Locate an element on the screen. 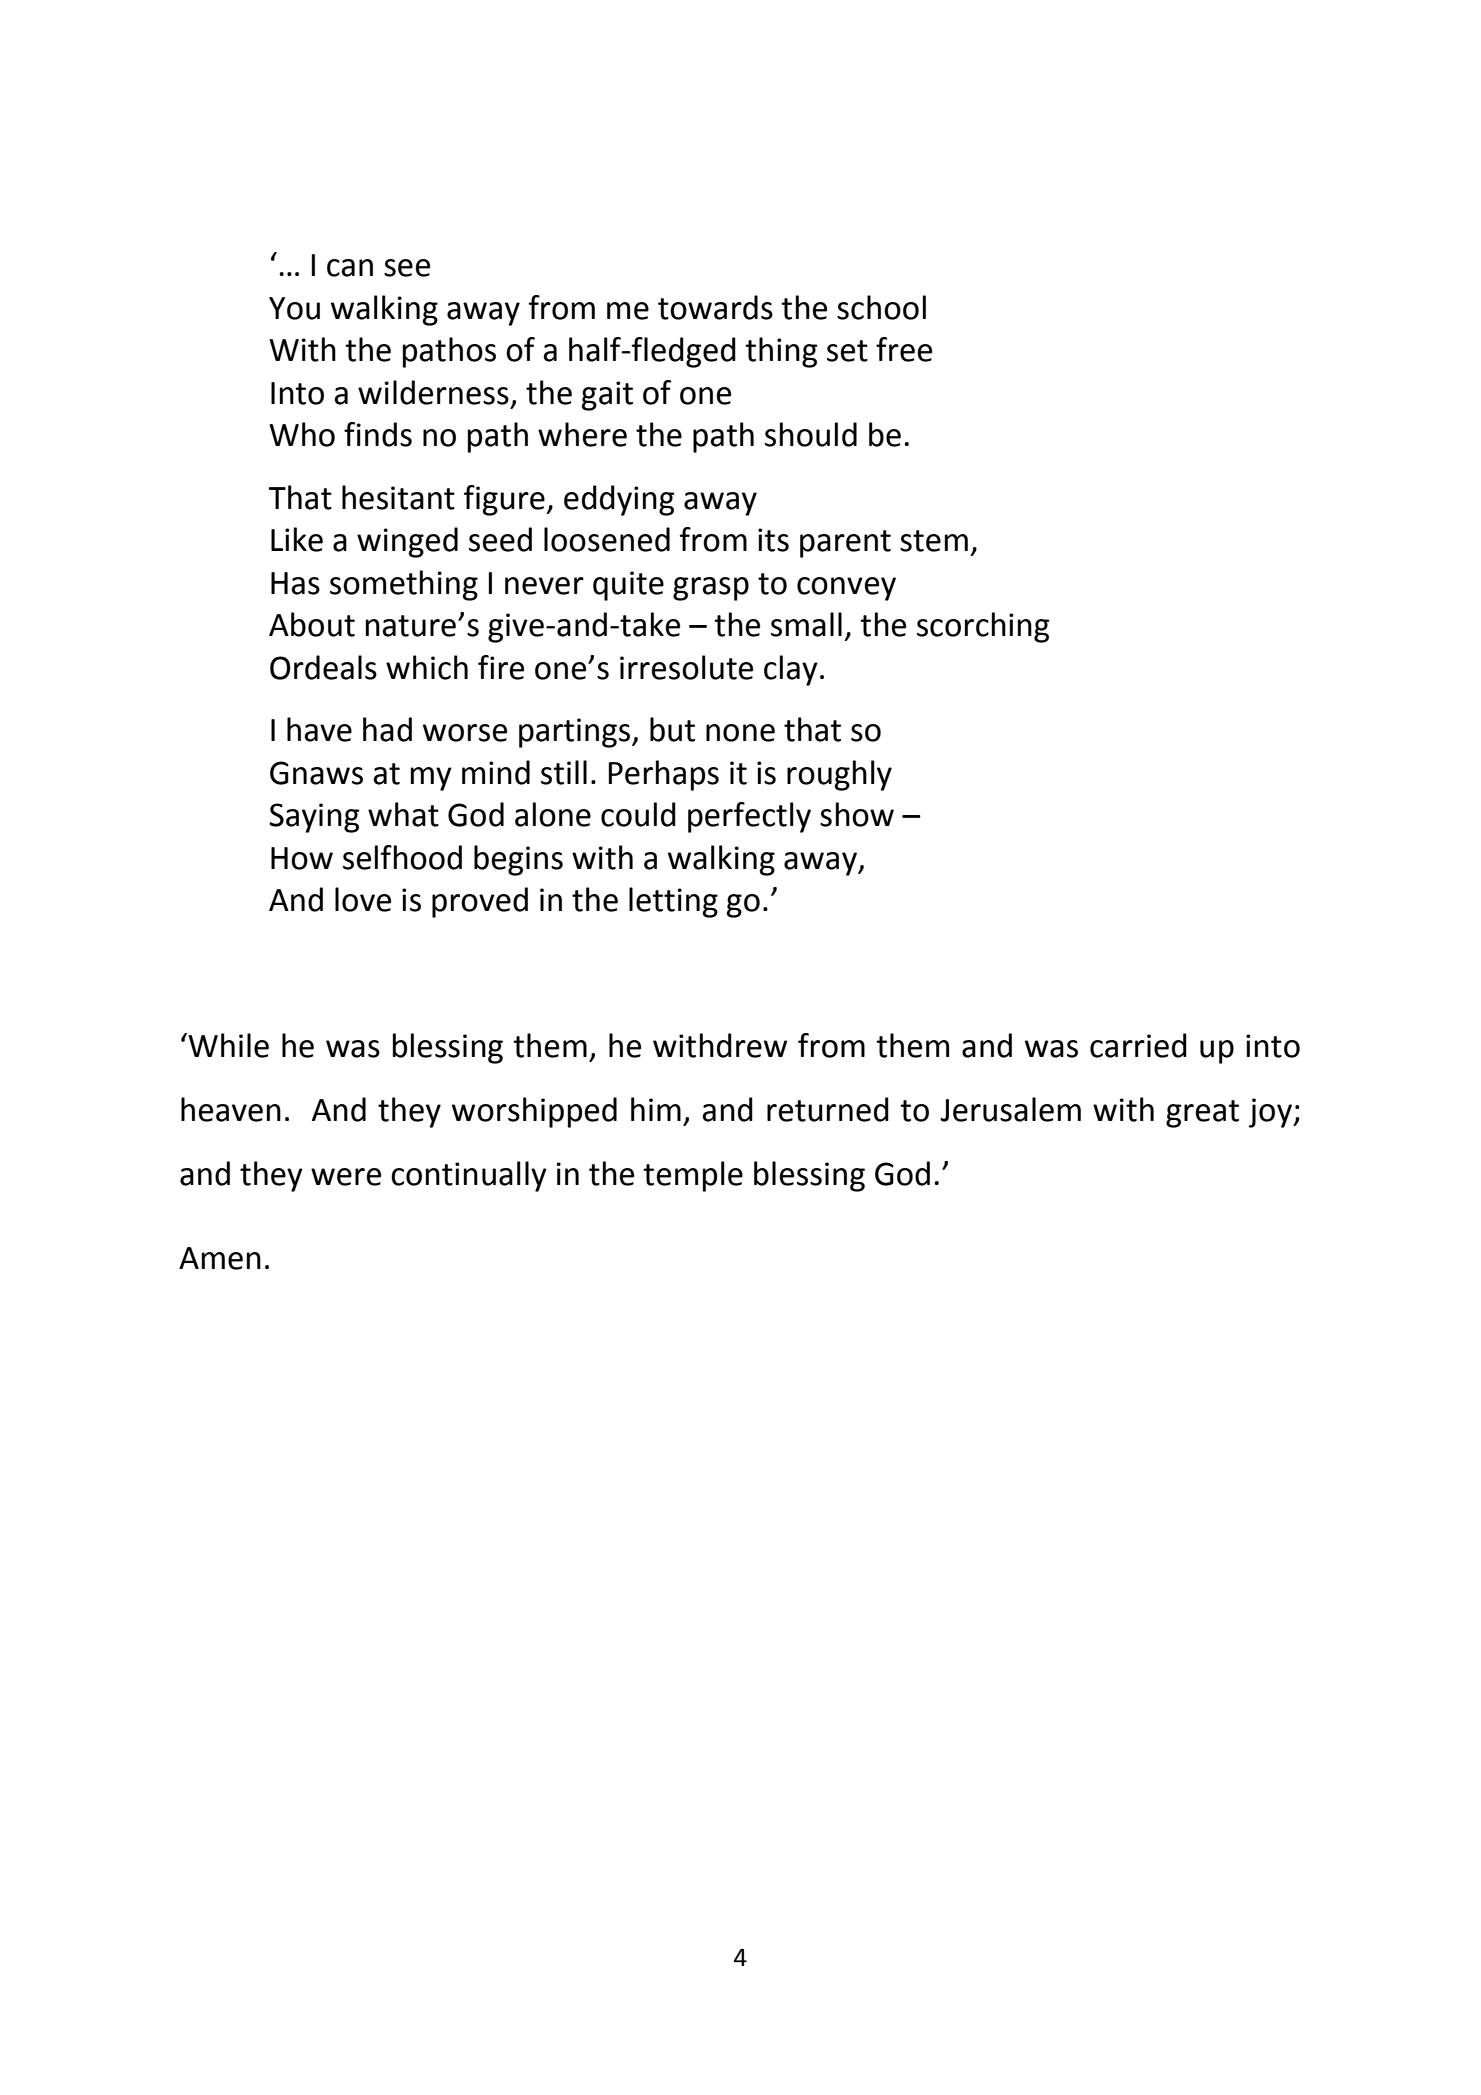 This screenshot has height=2095, width=1481. temple is located at coordinates (693, 1176).
